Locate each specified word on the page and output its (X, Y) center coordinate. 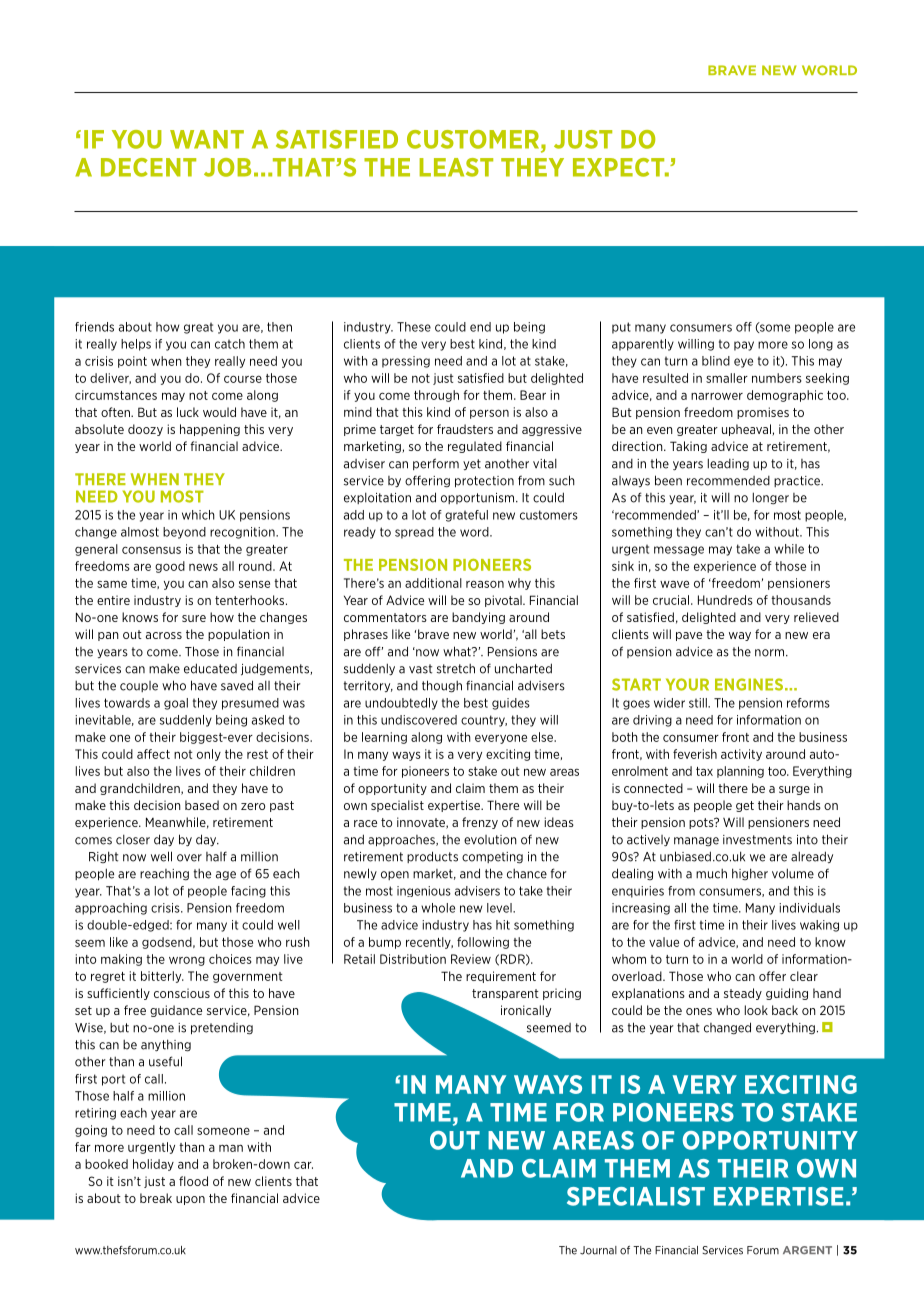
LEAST (456, 167)
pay (744, 346)
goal (176, 704)
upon (190, 1200)
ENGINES (749, 684)
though (442, 686)
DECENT (148, 167)
